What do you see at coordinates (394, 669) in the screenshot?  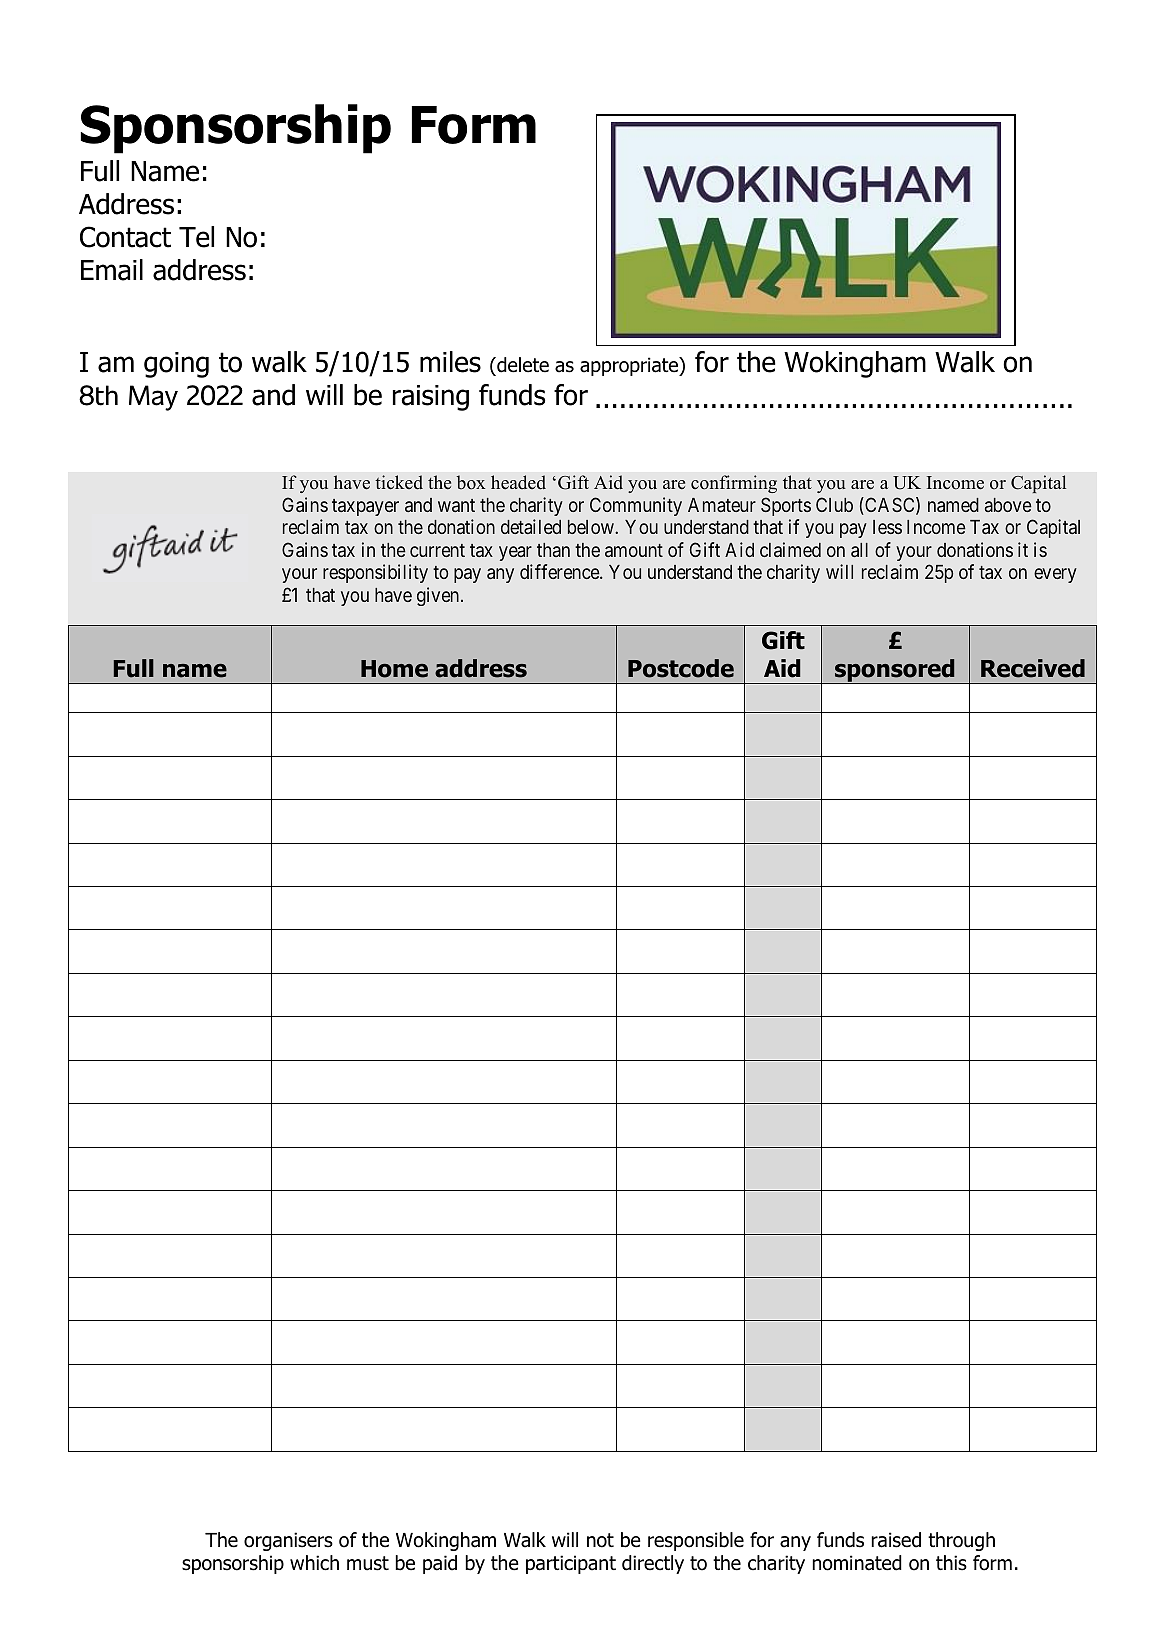 I see `Home` at bounding box center [394, 669].
